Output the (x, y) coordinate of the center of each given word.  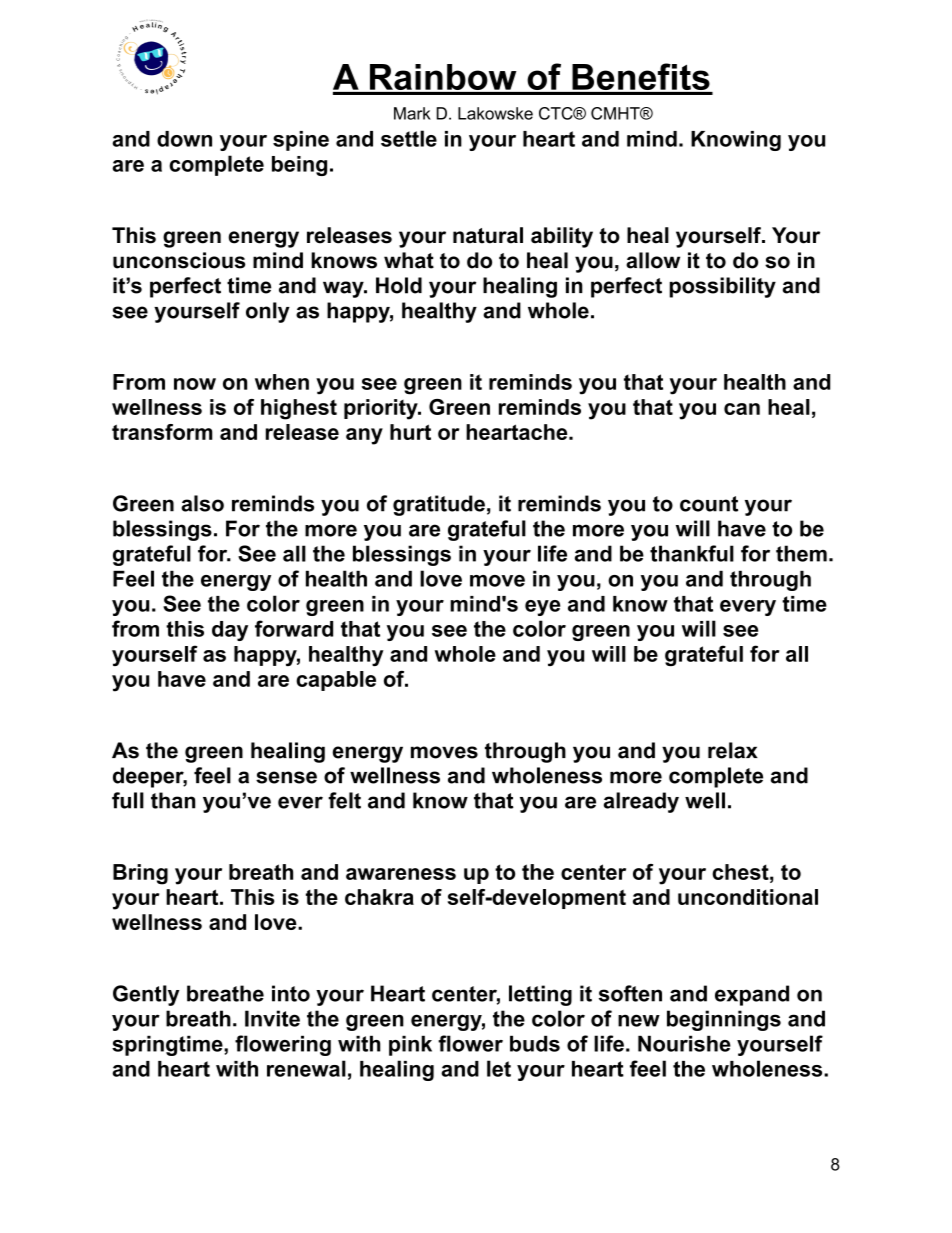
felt (344, 800)
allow (653, 260)
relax (733, 750)
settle (409, 138)
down (184, 139)
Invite (272, 1018)
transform (162, 432)
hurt (410, 432)
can (742, 409)
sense (286, 777)
